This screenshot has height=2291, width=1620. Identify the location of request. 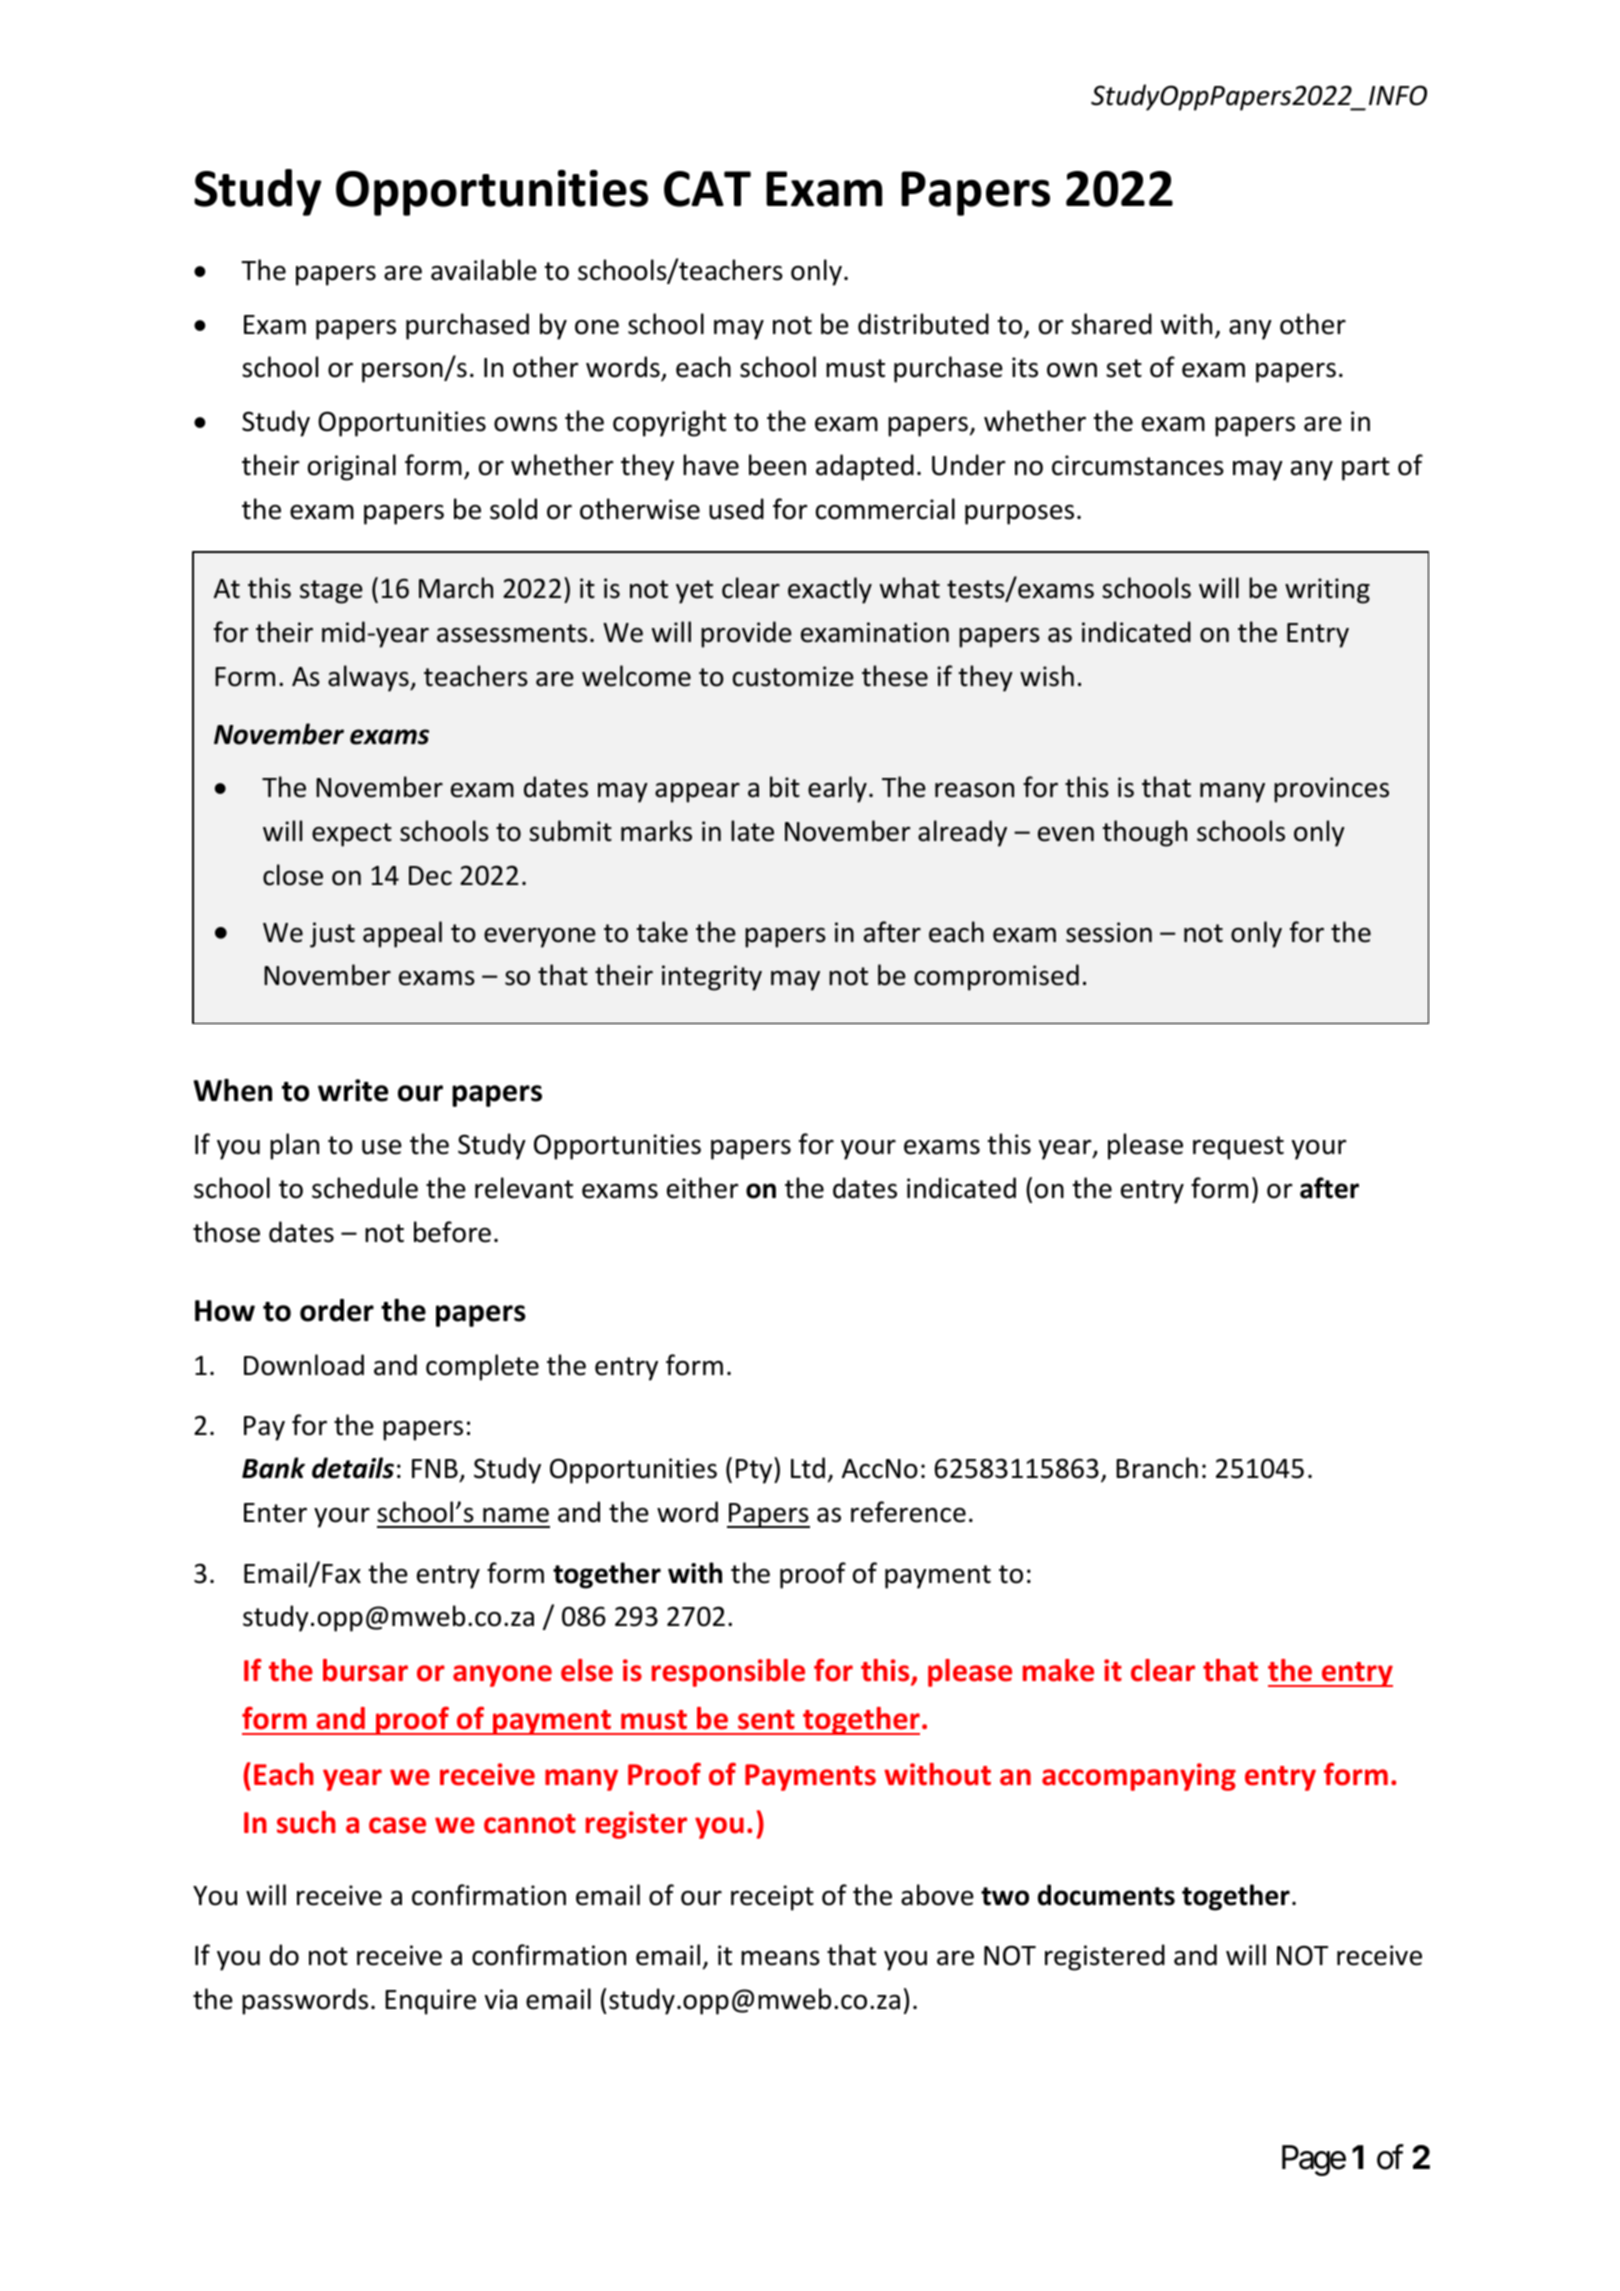
(1238, 1148).
